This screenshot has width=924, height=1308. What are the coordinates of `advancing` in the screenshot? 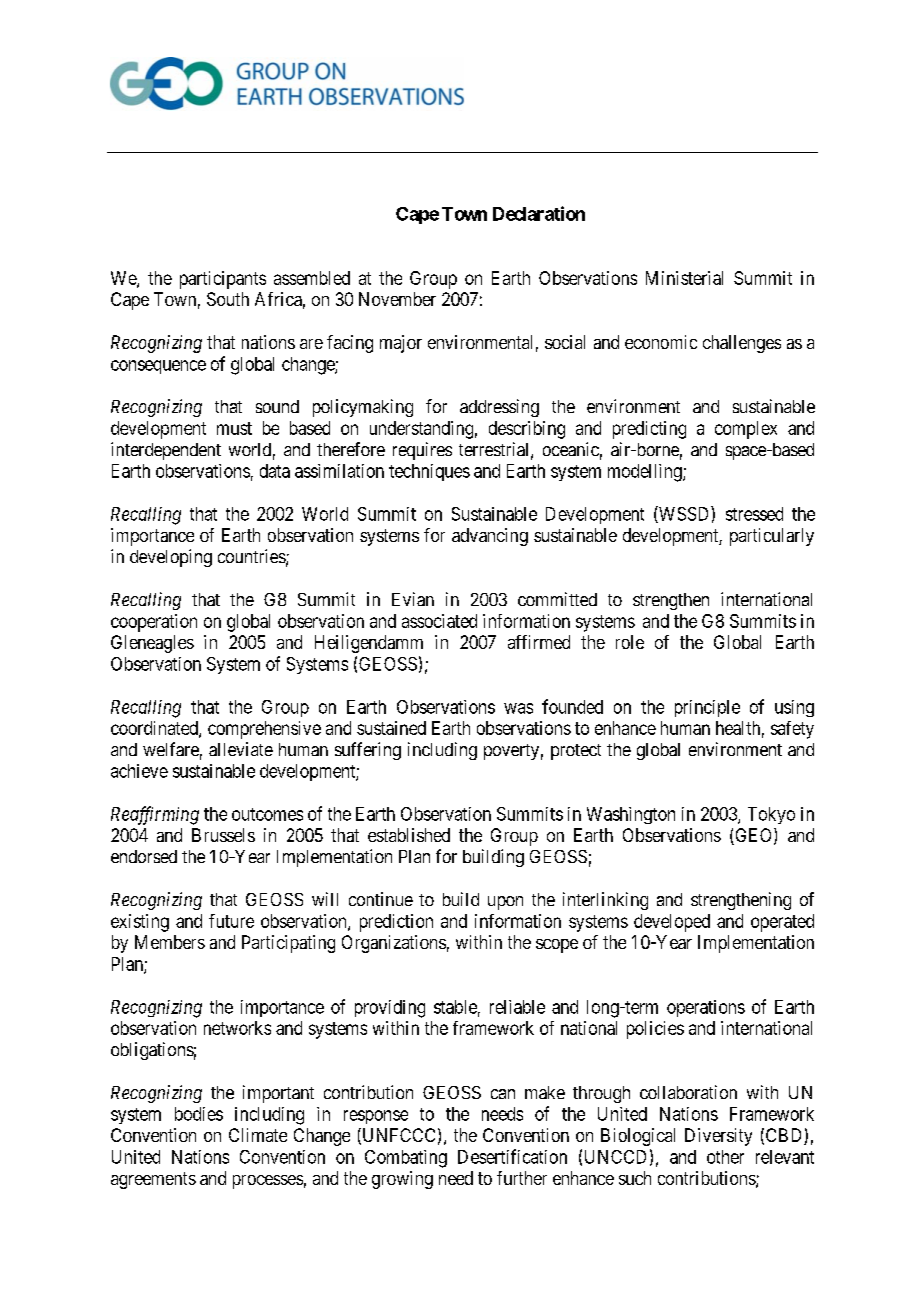 It's located at (490, 537).
